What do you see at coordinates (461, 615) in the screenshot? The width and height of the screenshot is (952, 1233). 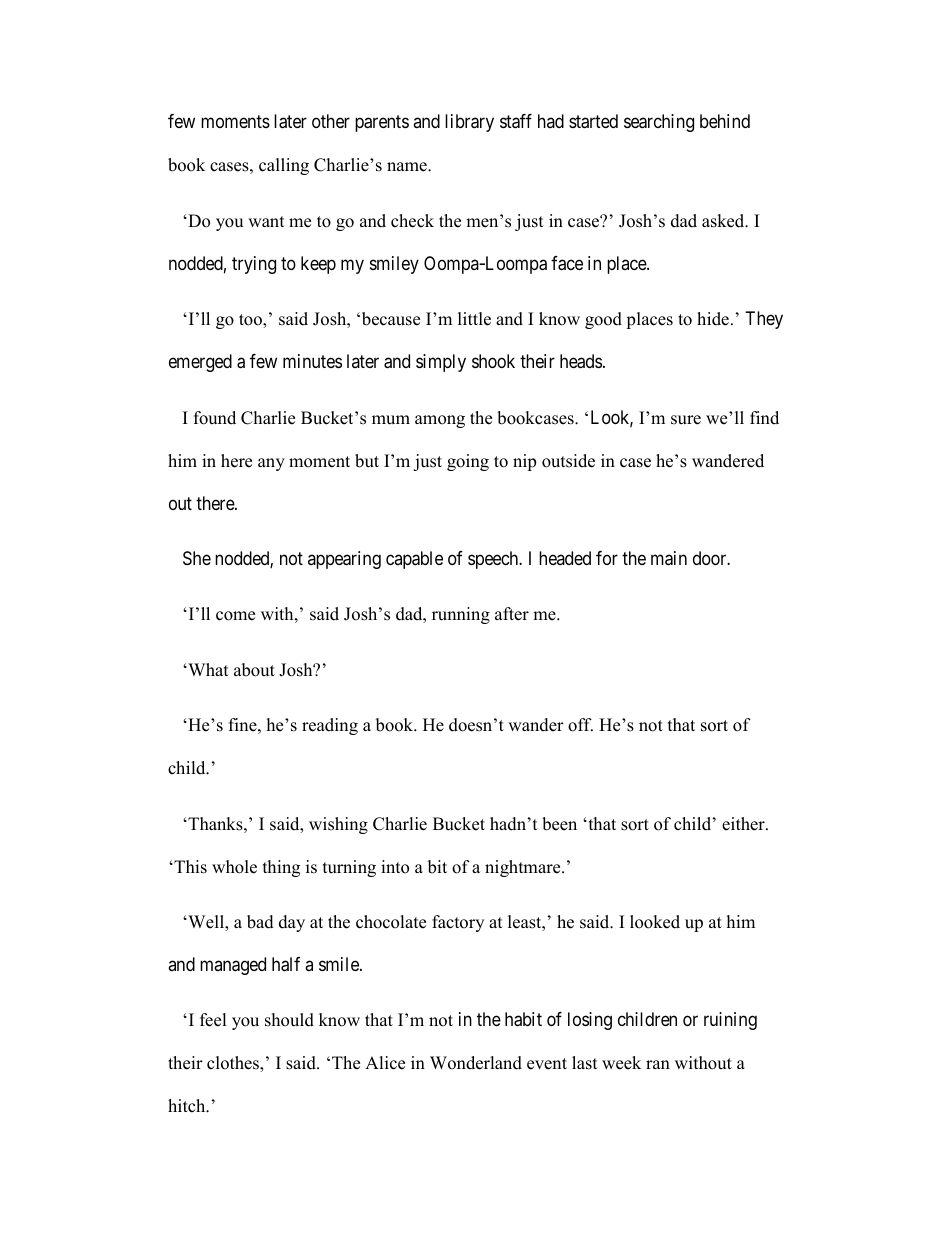 I see `running` at bounding box center [461, 615].
